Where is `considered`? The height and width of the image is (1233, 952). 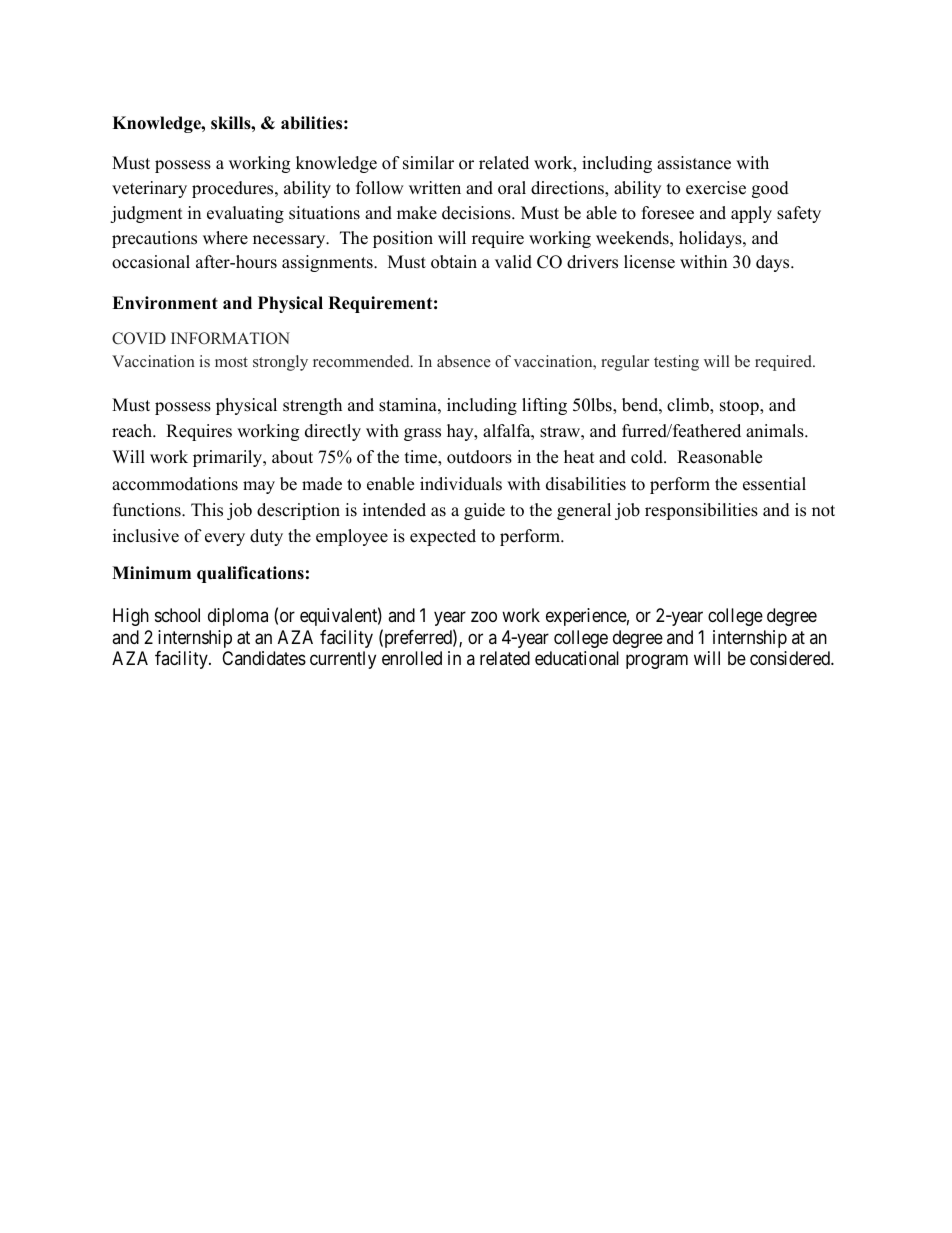
considered is located at coordinates (791, 658).
